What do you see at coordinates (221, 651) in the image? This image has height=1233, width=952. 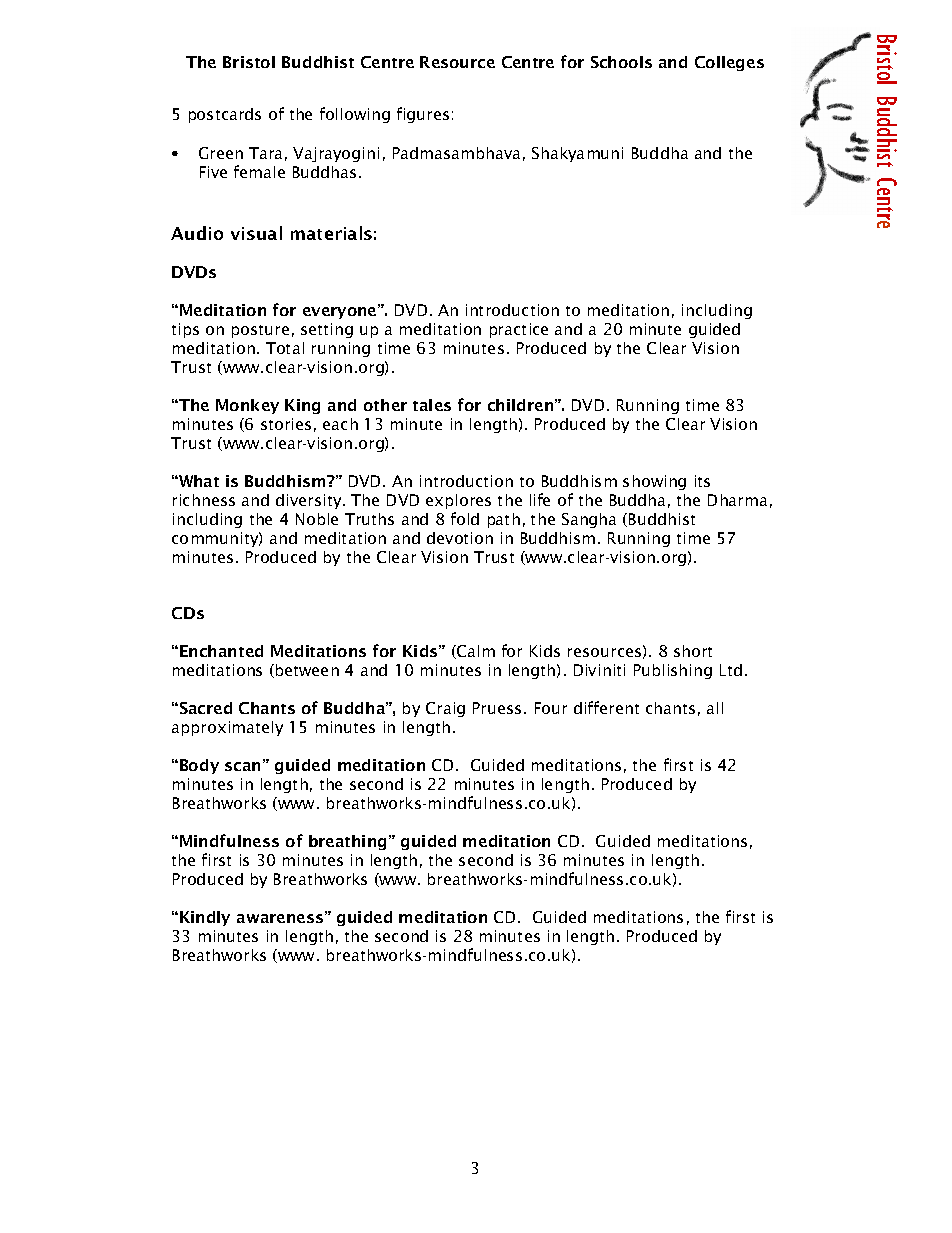 I see `Enchanted` at bounding box center [221, 651].
